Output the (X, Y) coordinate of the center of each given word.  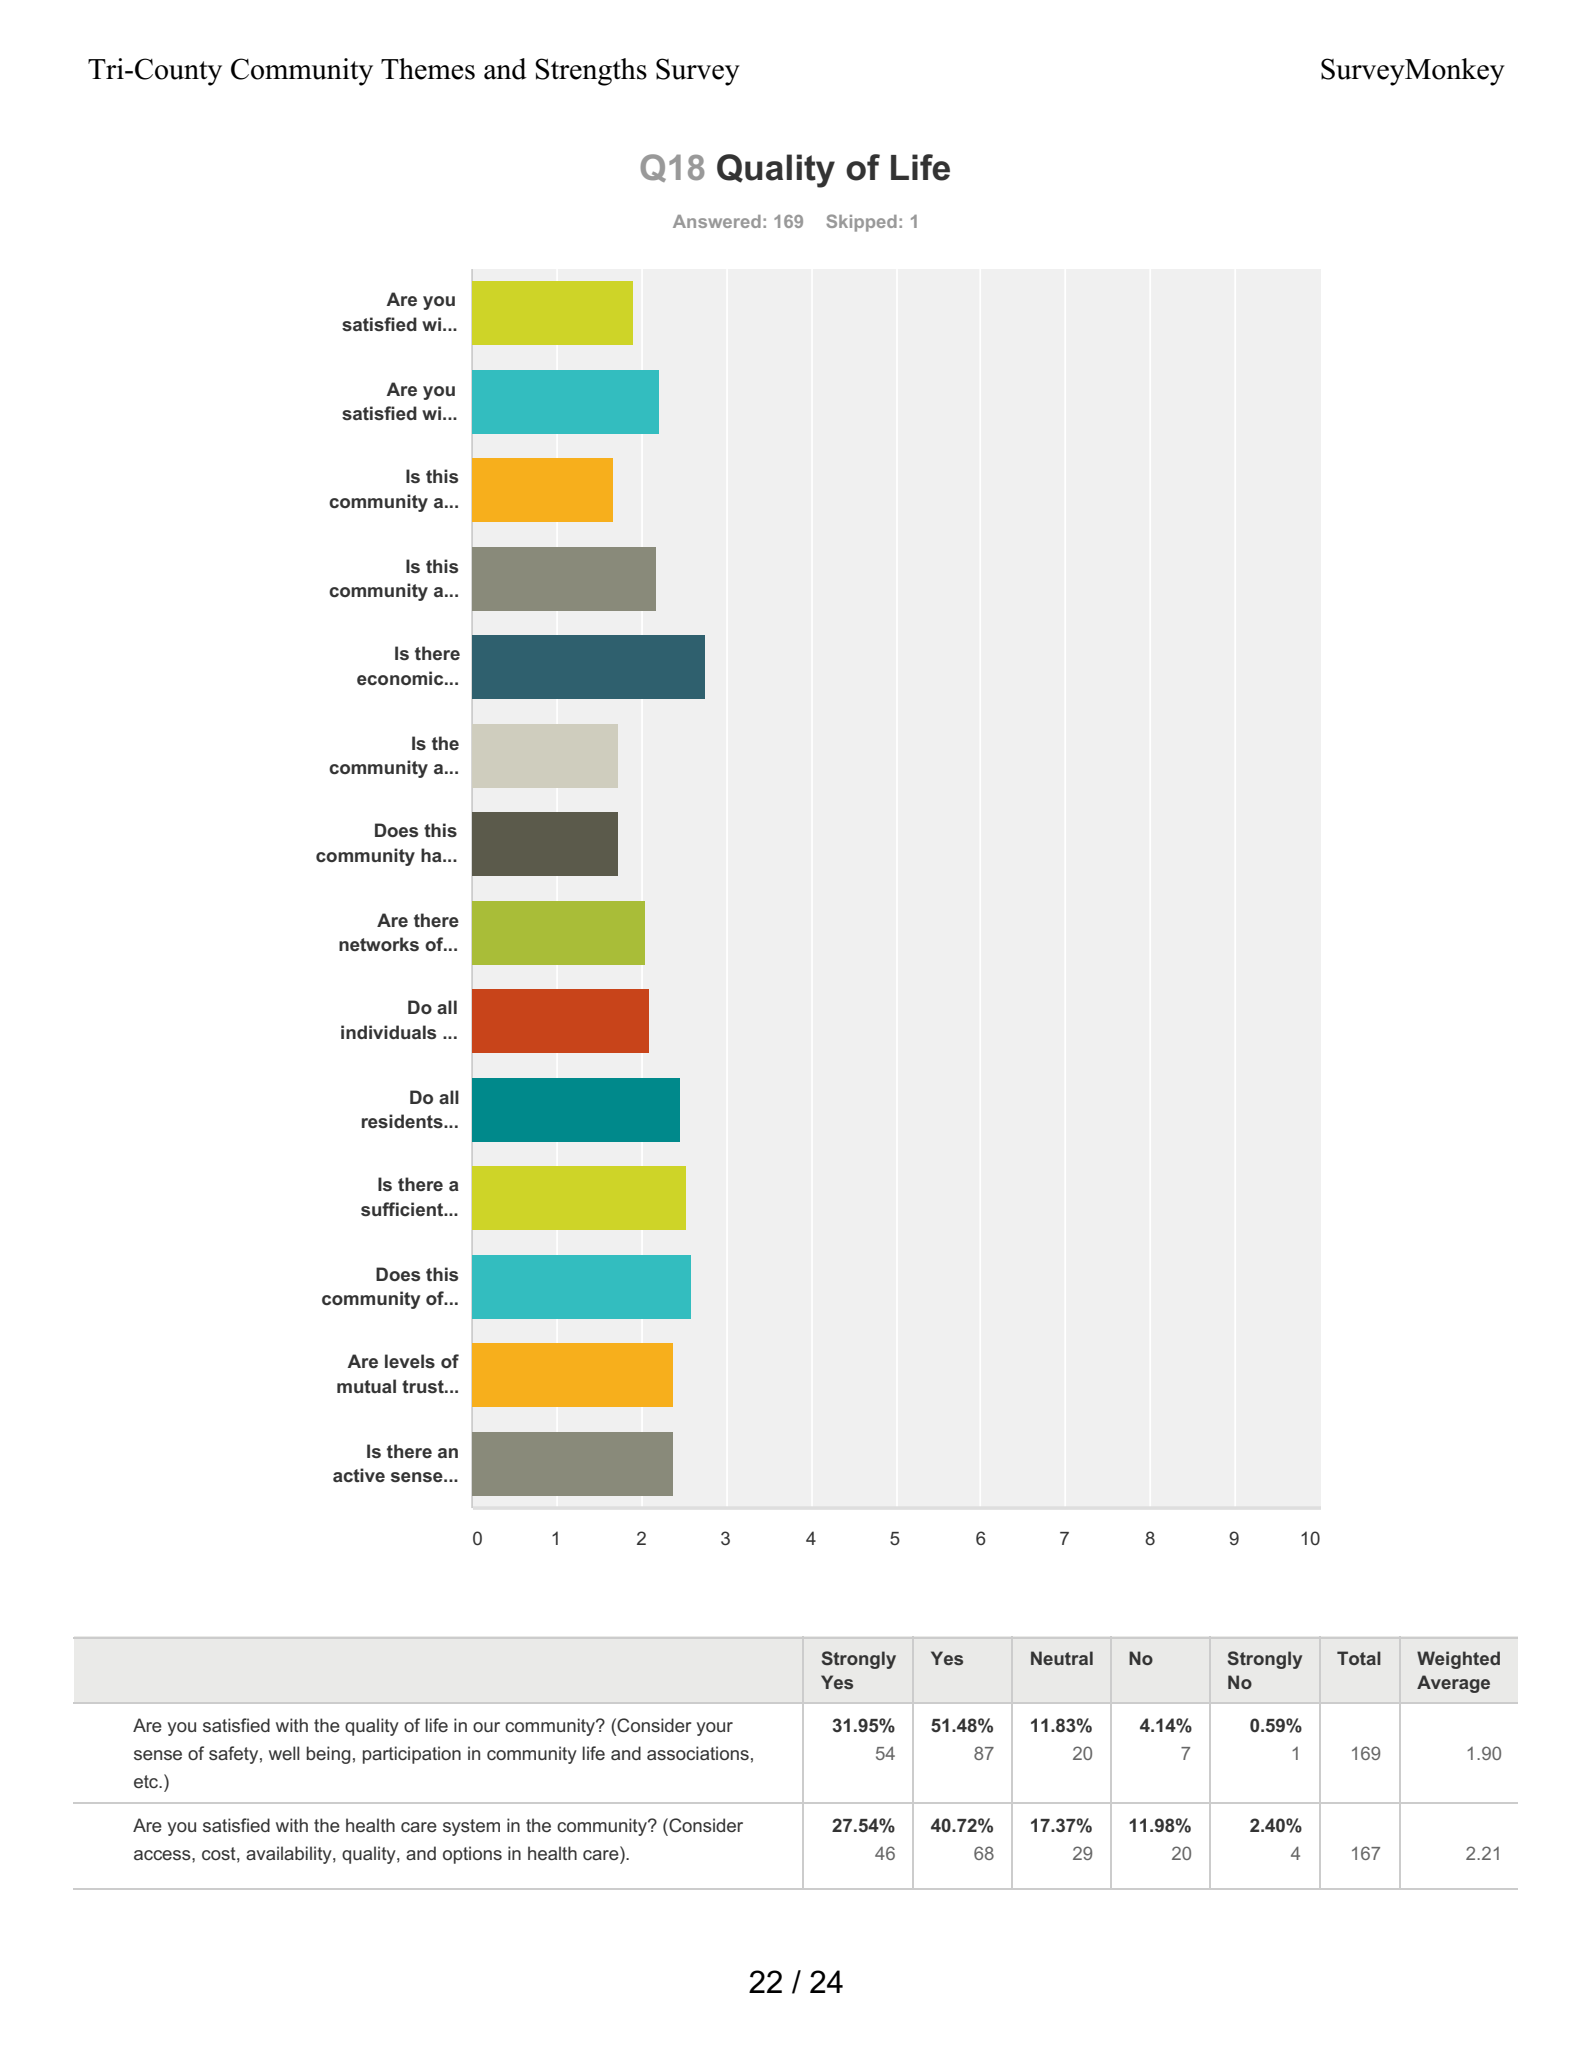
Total (1359, 1658)
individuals (388, 1032)
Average (1453, 1684)
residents (403, 1121)
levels (410, 1361)
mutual (366, 1386)
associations (698, 1753)
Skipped (861, 223)
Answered (717, 221)
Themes (428, 69)
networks (379, 944)
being (328, 1755)
